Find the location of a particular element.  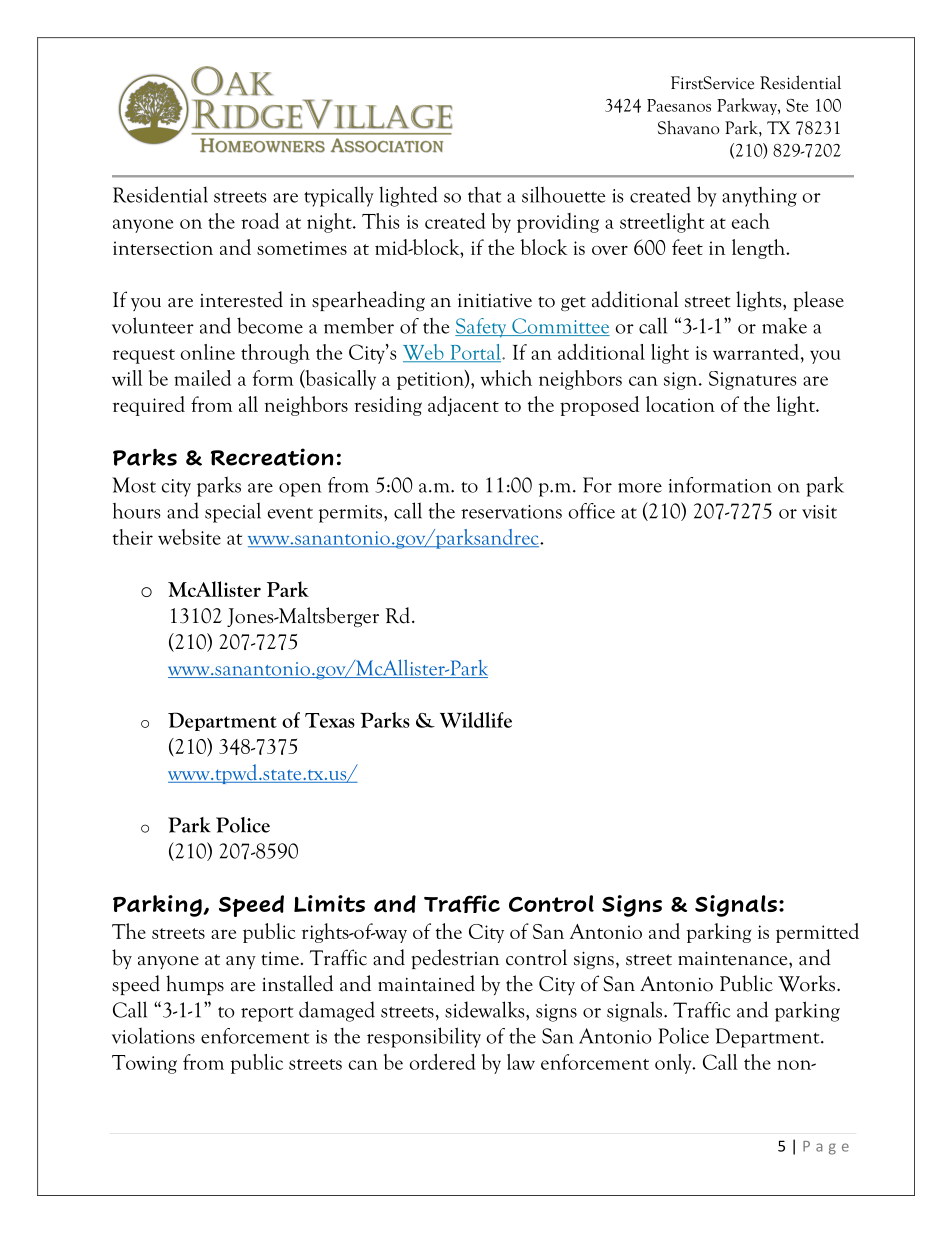

that is located at coordinates (484, 195).
